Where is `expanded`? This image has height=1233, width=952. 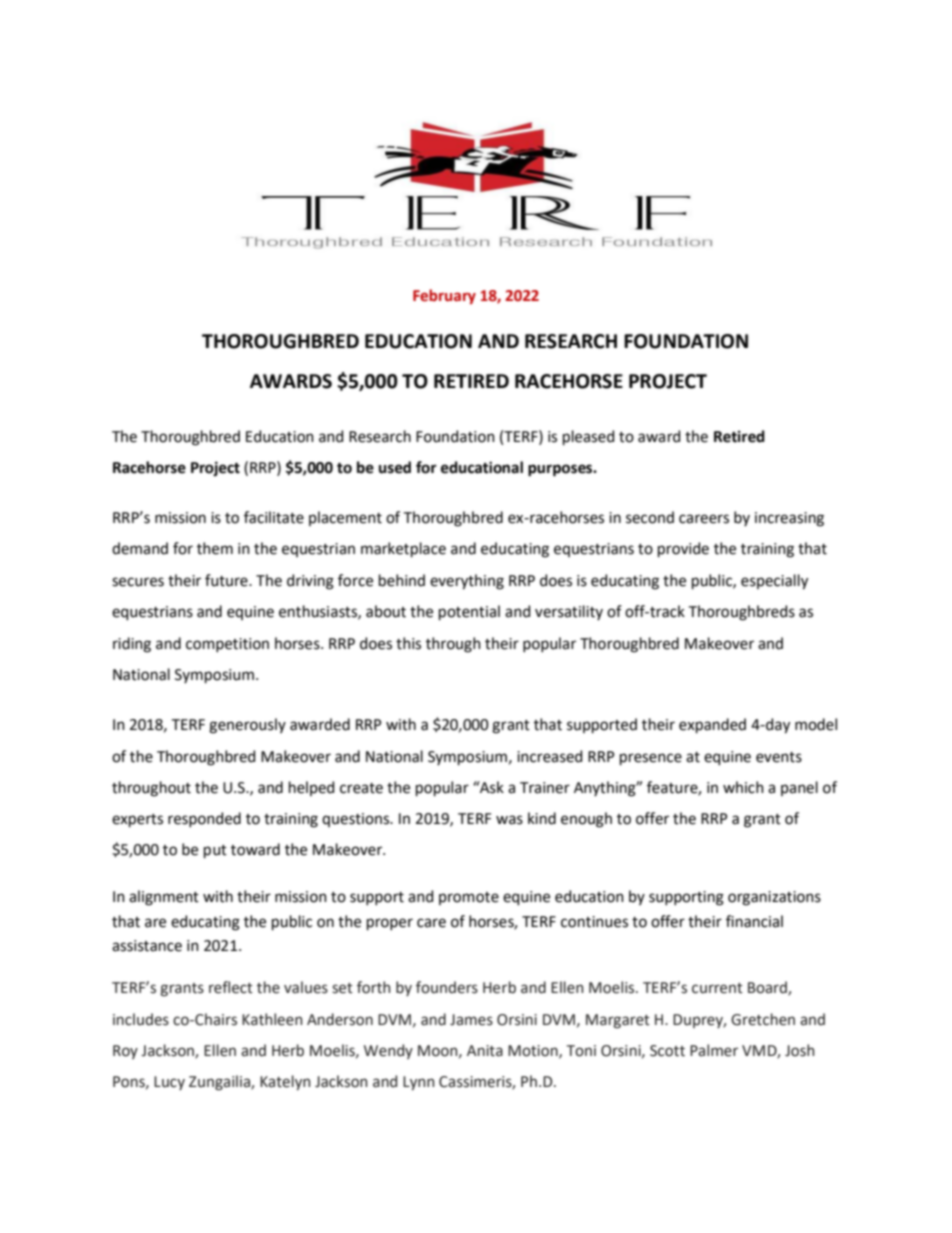 expanded is located at coordinates (712, 725).
